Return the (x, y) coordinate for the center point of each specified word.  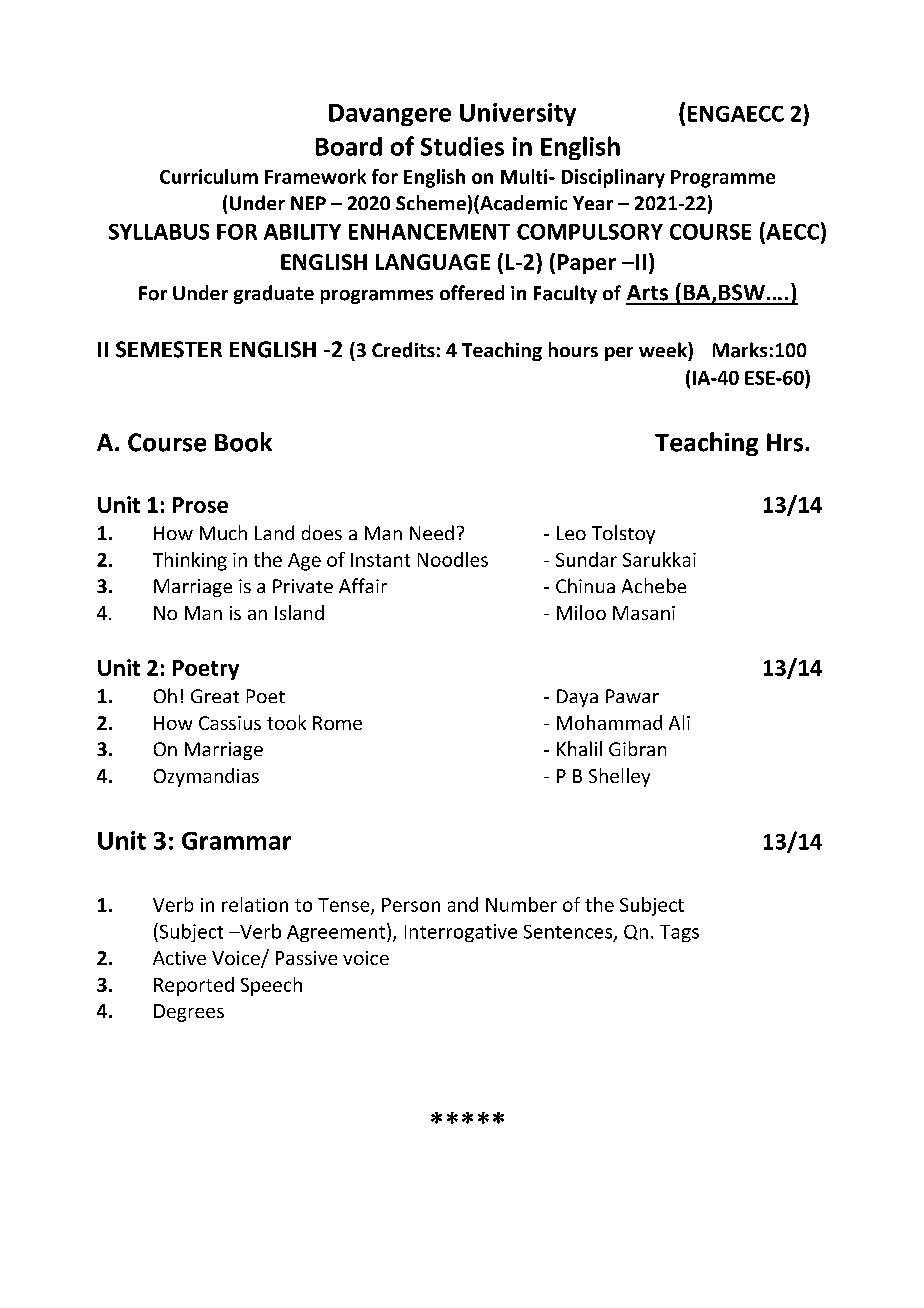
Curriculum (209, 176)
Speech (271, 986)
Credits (403, 350)
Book (243, 442)
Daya (577, 698)
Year (593, 203)
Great (215, 696)
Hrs (785, 442)
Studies (462, 146)
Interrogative (461, 933)
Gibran (637, 748)
